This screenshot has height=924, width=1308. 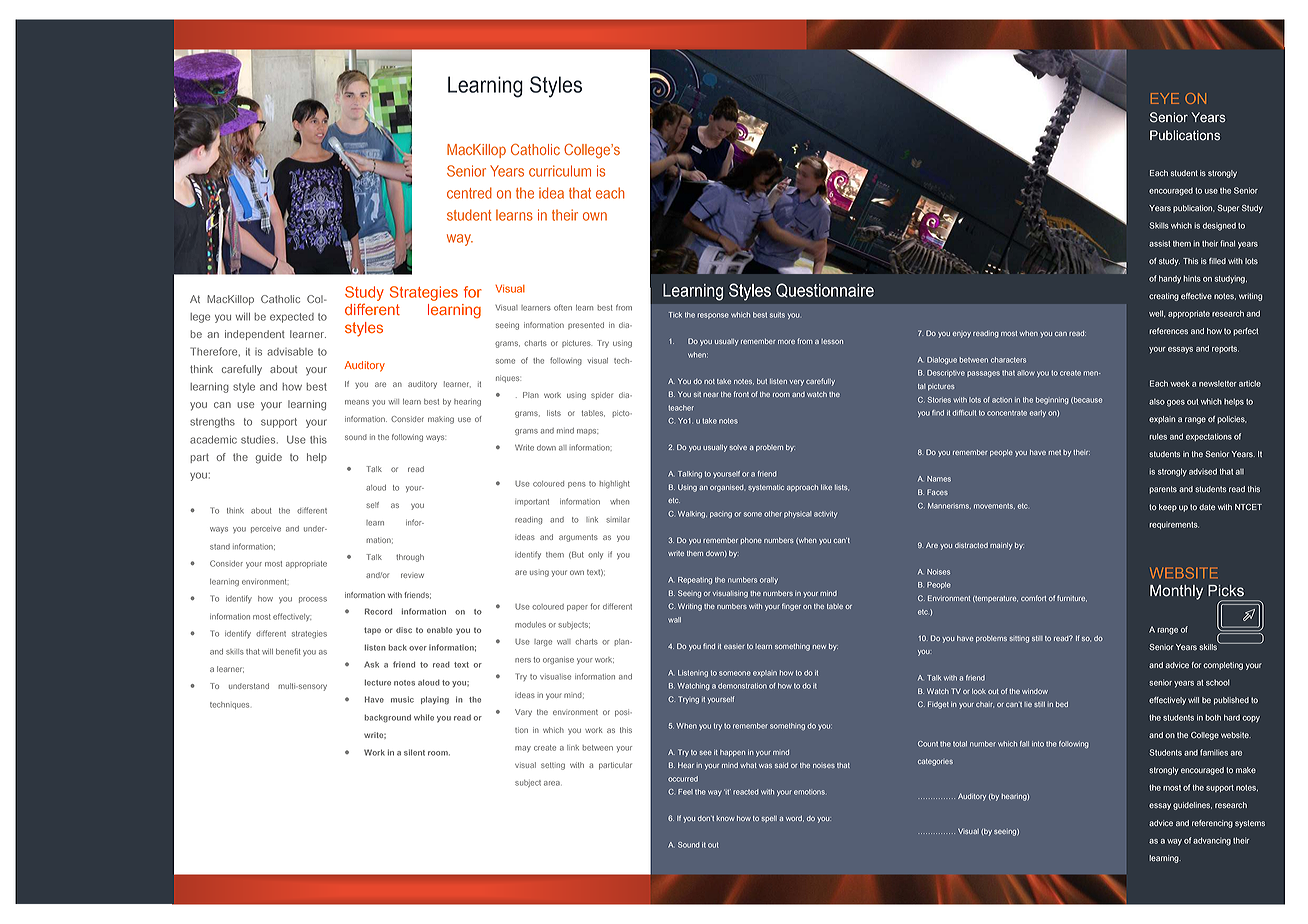 What do you see at coordinates (378, 682) in the screenshot?
I see `lecture` at bounding box center [378, 682].
